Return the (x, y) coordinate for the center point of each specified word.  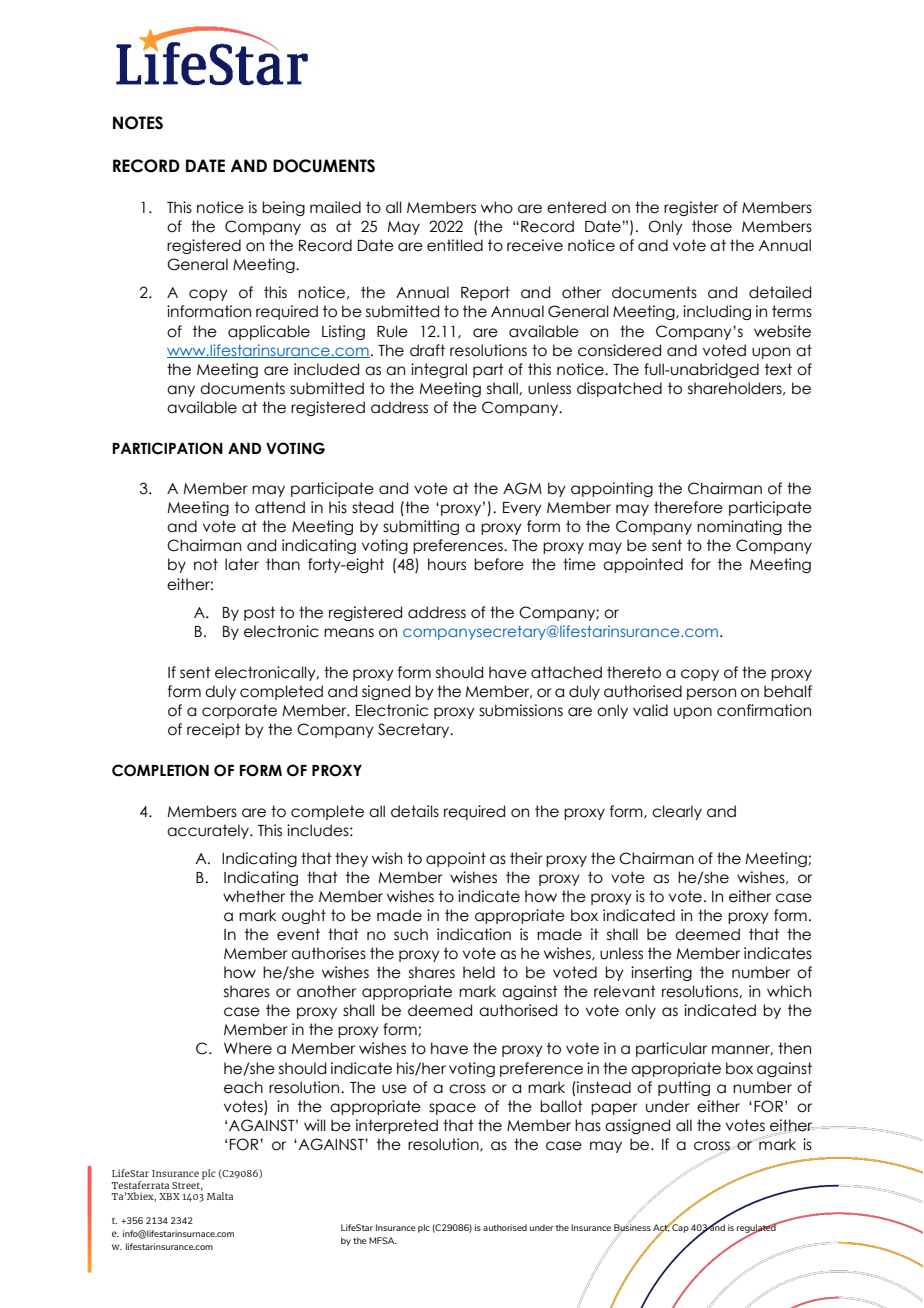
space (452, 1109)
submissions (521, 710)
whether (254, 896)
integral (439, 370)
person (711, 694)
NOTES (138, 123)
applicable (269, 332)
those (712, 226)
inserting (661, 973)
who (497, 207)
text (778, 369)
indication (474, 934)
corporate (239, 711)
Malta (220, 1196)
